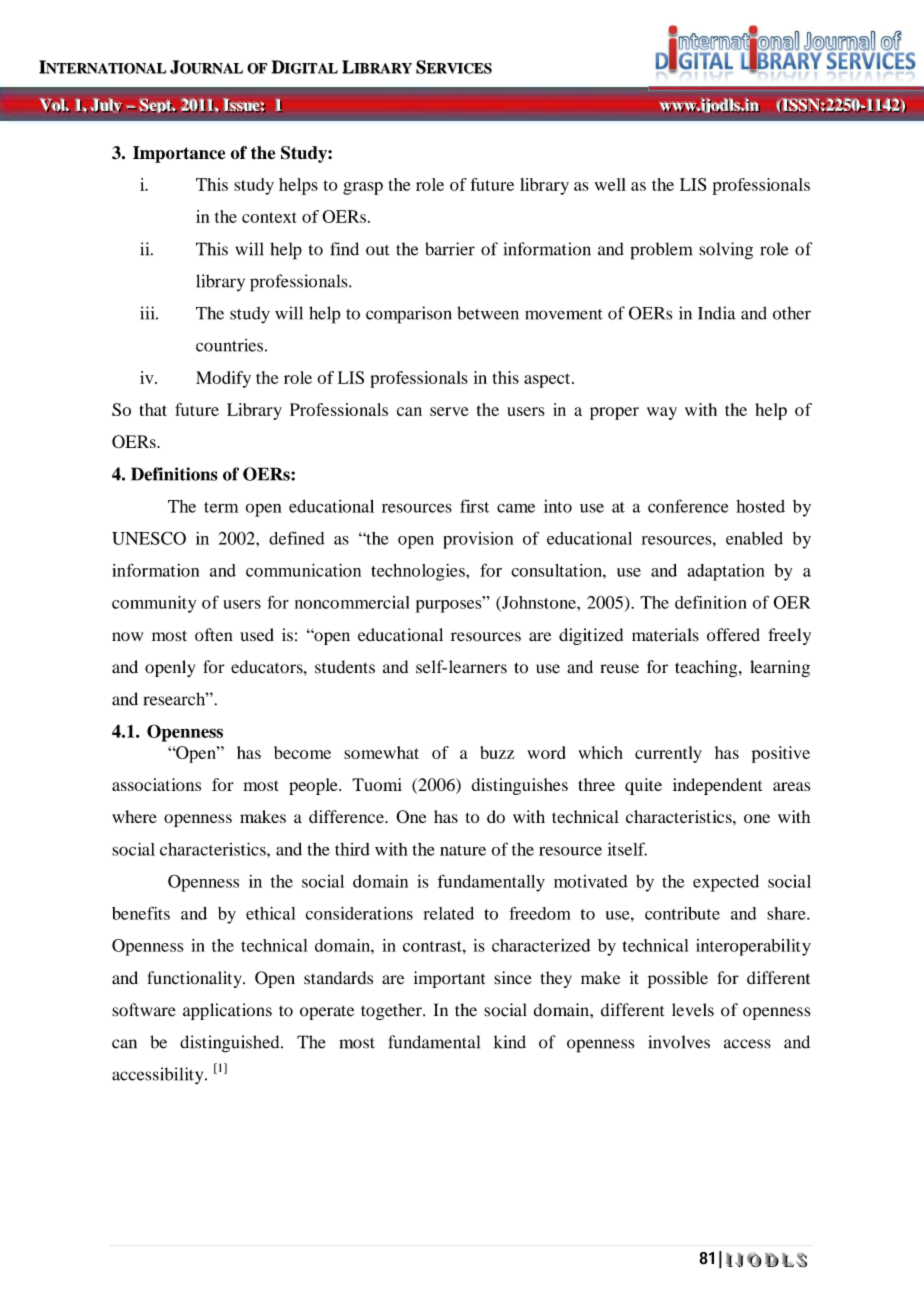  I want to click on applications, so click(227, 1011).
